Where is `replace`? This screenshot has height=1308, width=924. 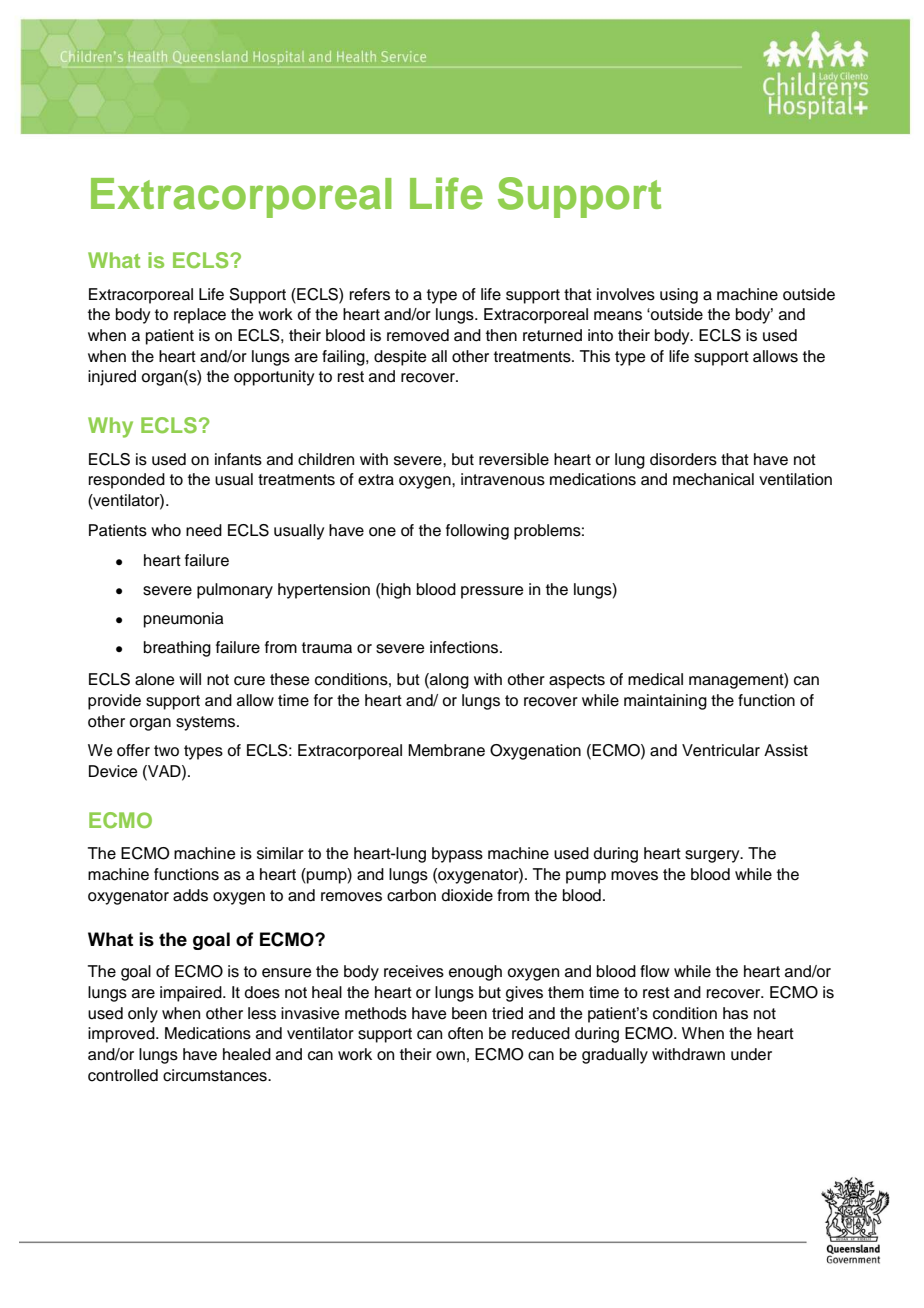
replace is located at coordinates (200, 316).
